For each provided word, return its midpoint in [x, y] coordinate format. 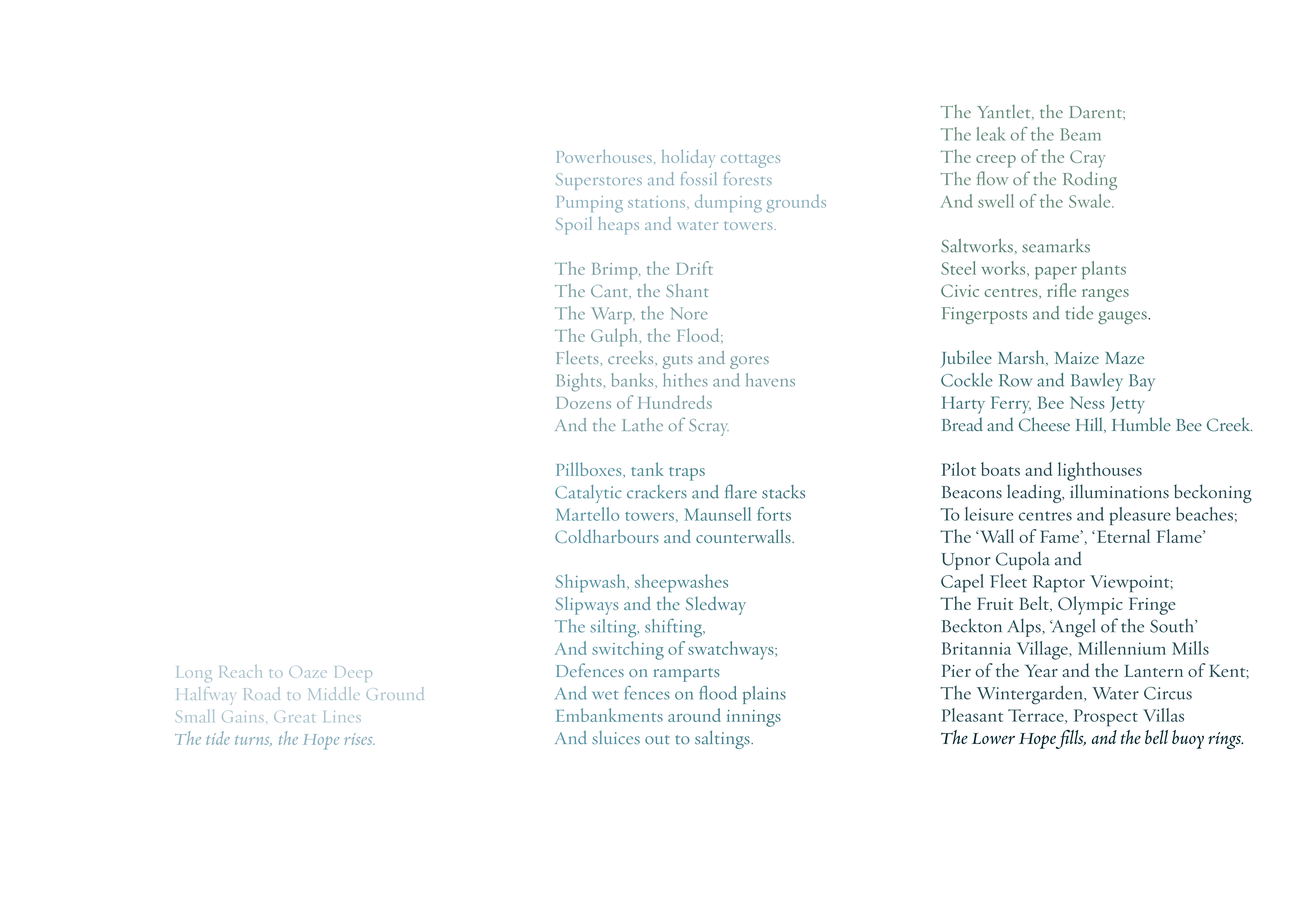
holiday [688, 159]
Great [294, 716]
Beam [1081, 134]
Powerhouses [604, 156]
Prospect [1106, 718]
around [694, 715]
